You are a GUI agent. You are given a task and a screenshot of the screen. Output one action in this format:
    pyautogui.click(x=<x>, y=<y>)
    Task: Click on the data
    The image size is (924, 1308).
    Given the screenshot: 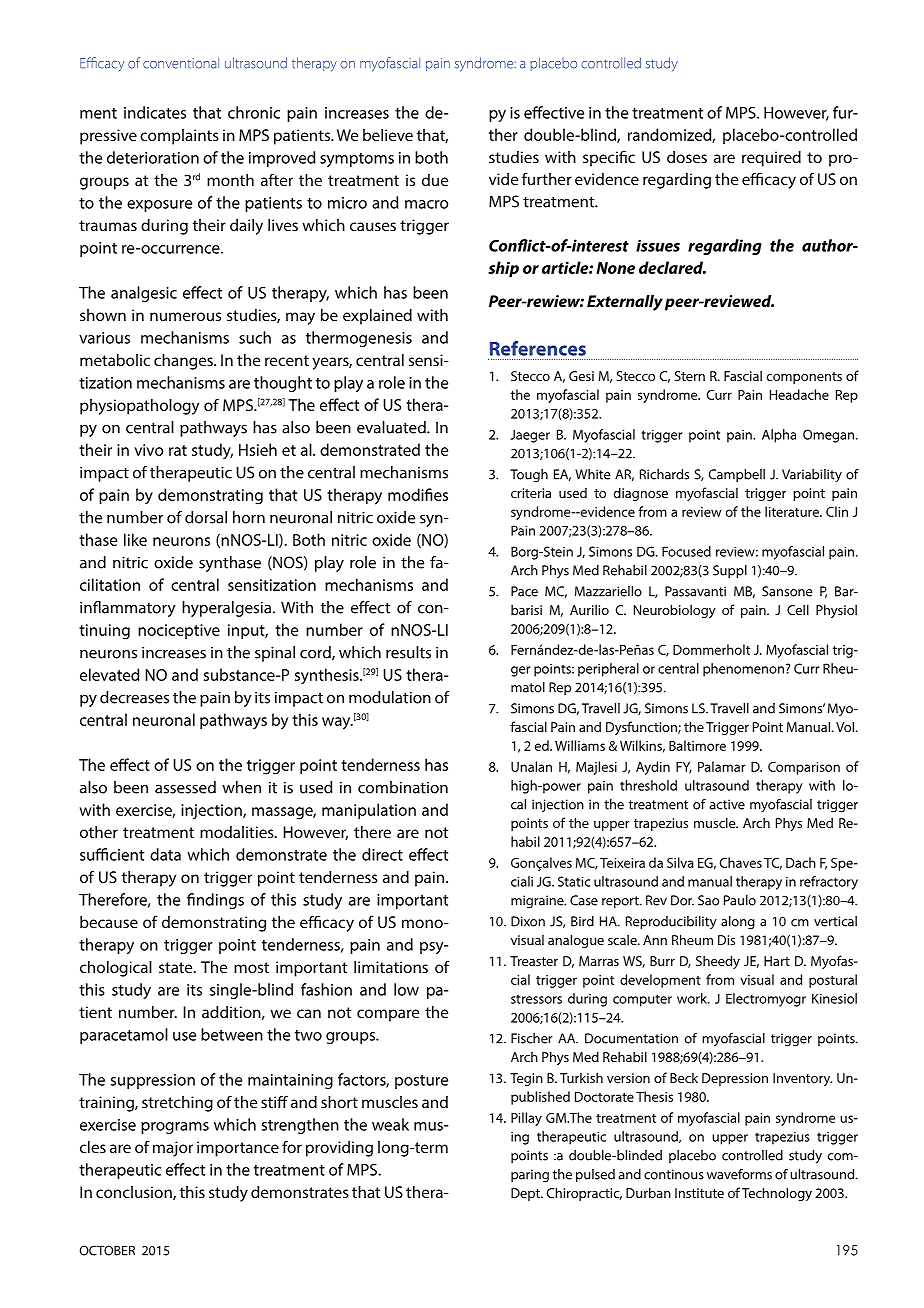 What is the action you would take?
    pyautogui.click(x=165, y=854)
